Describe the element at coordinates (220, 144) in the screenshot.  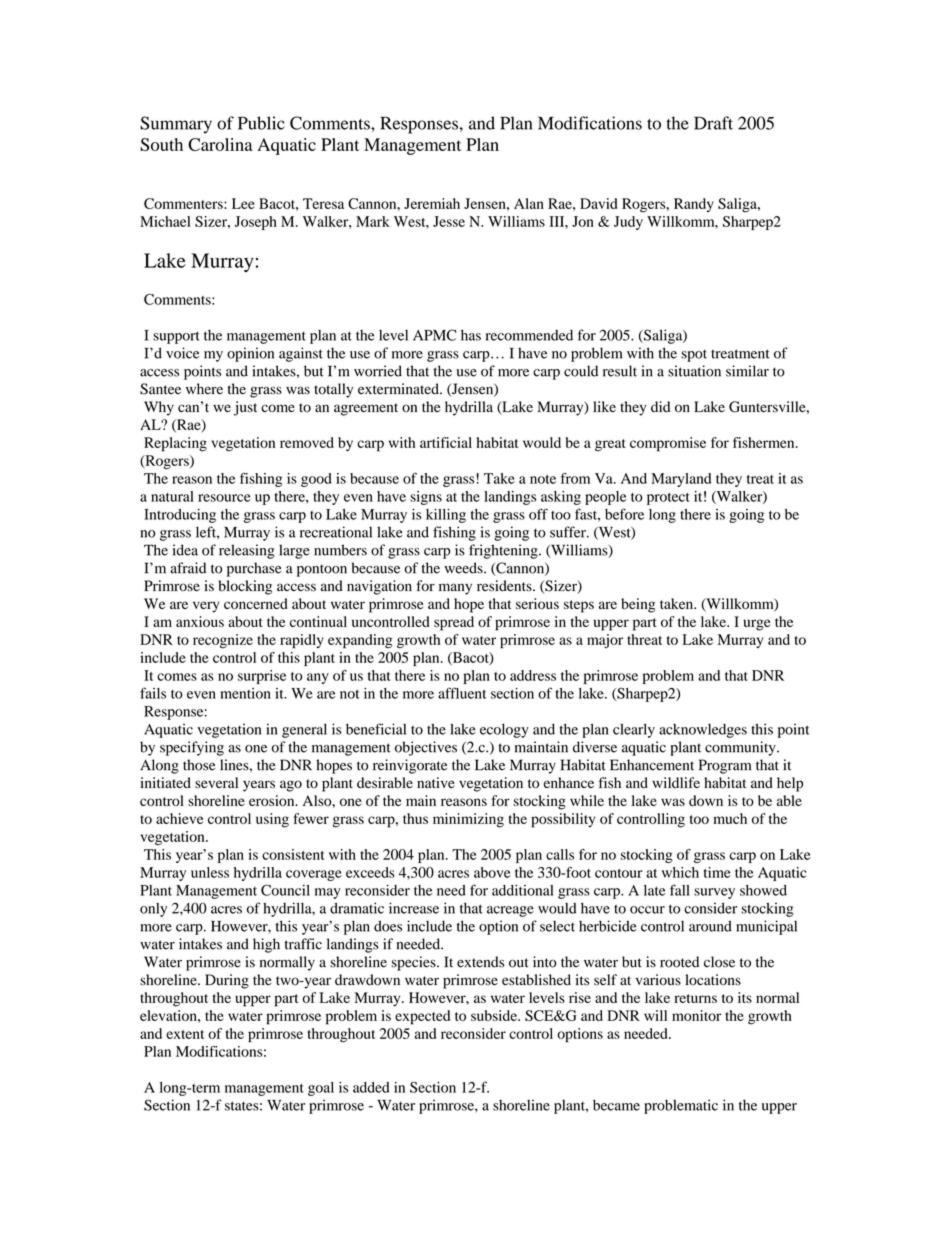
I see `Carolina` at that location.
